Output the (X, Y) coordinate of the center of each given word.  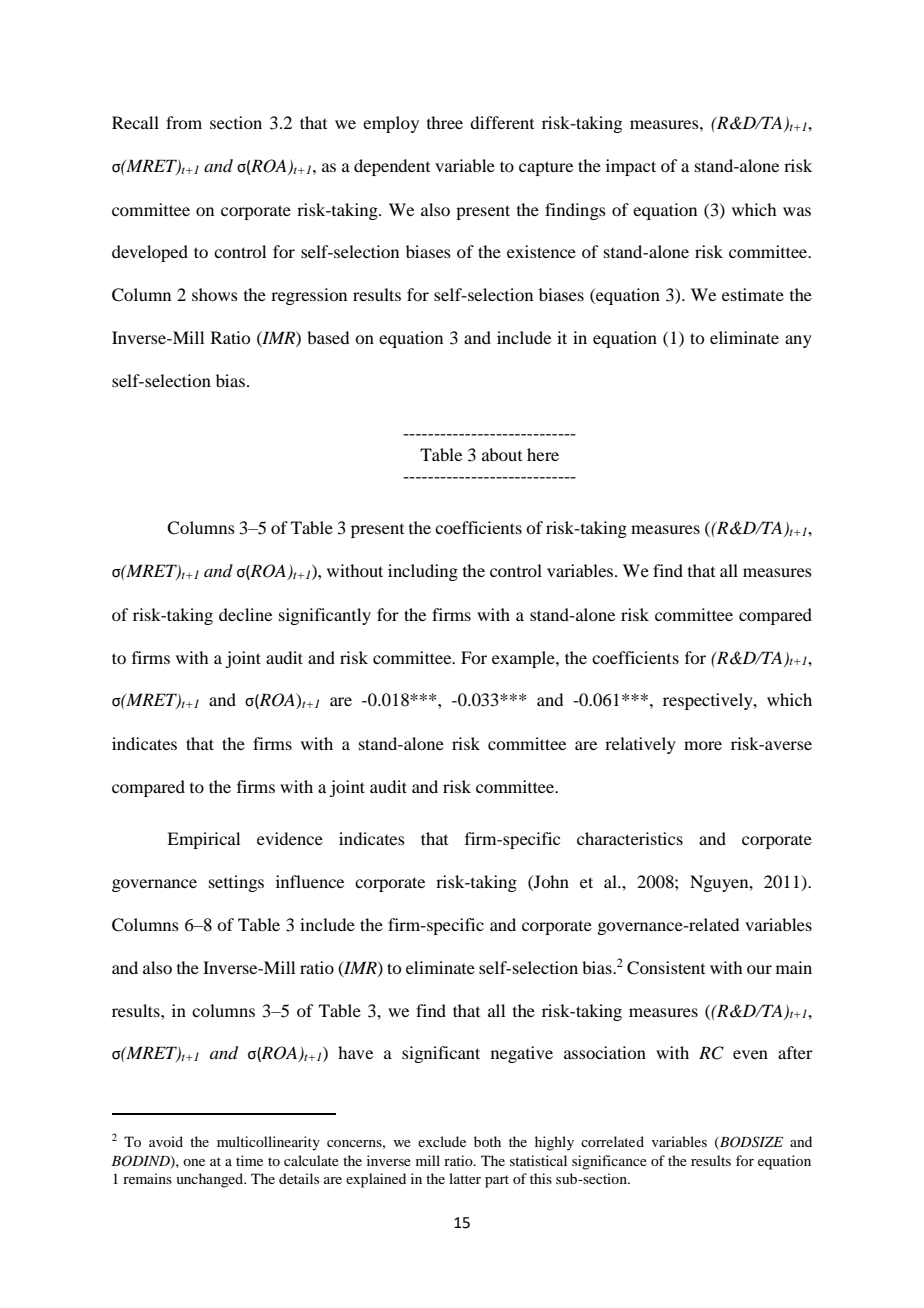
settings (236, 883)
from (184, 122)
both (487, 1141)
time (249, 1160)
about (502, 454)
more (703, 745)
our (759, 969)
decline (245, 614)
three (445, 122)
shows (215, 294)
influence (310, 881)
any (798, 341)
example (524, 659)
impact (631, 167)
